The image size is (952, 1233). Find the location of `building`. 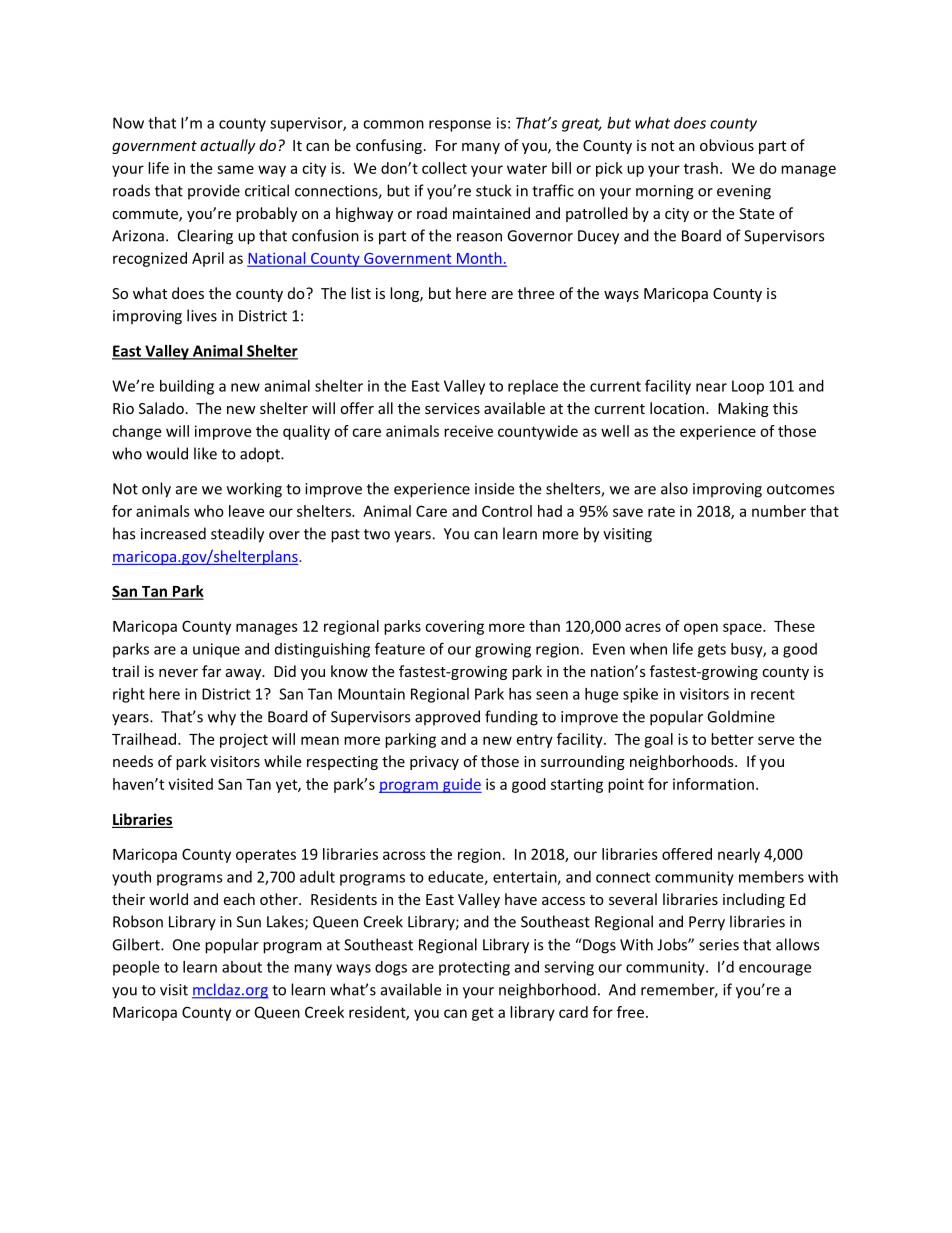

building is located at coordinates (187, 387).
